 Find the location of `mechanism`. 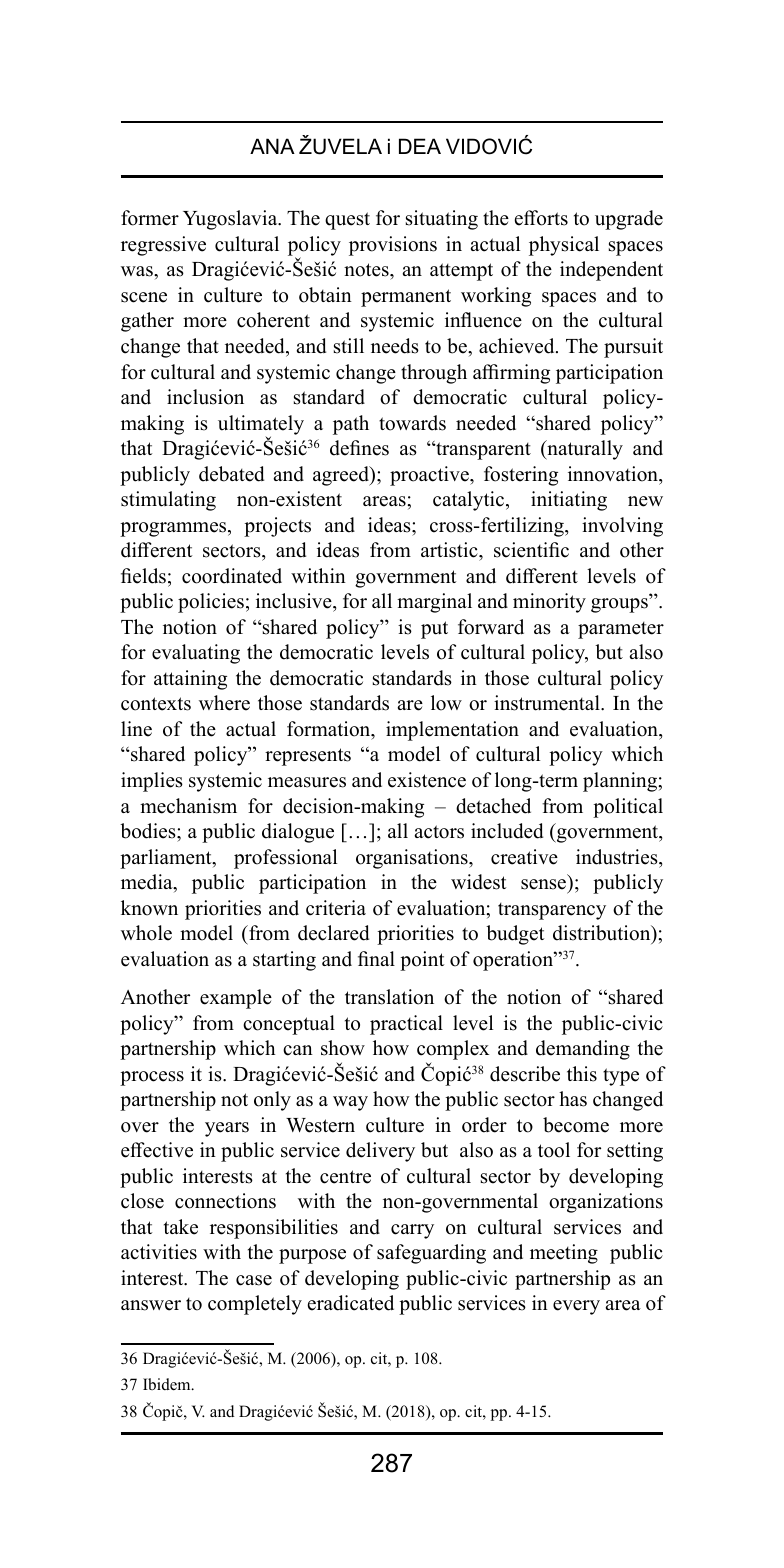

mechanism is located at coordinates (188, 806).
